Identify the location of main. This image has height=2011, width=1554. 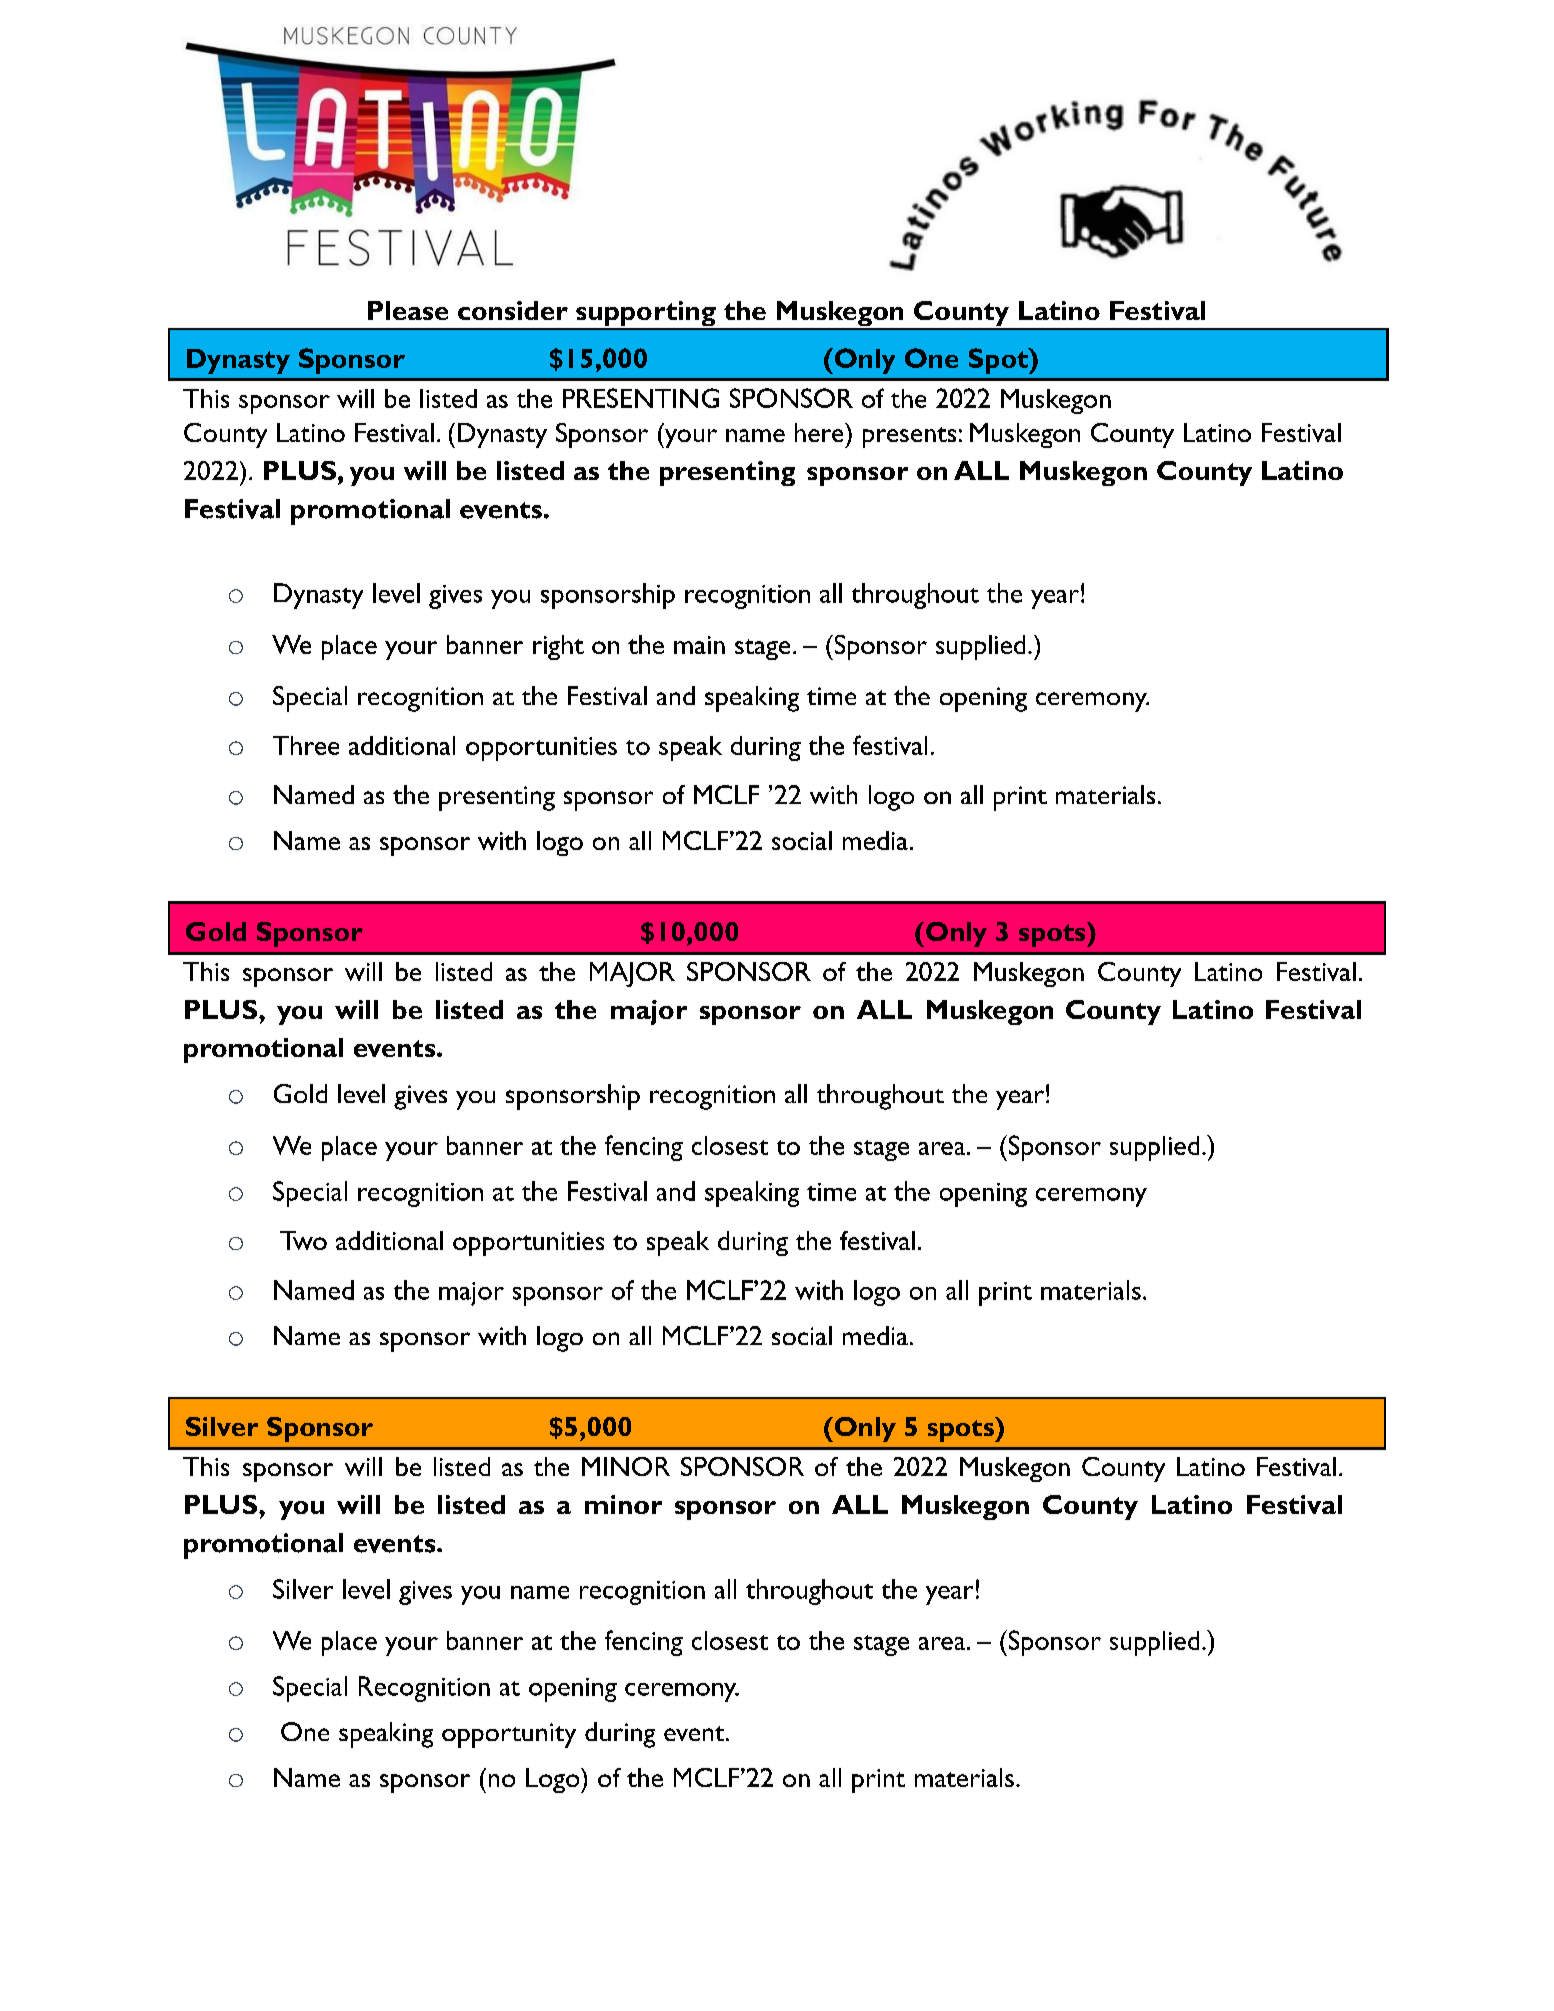
(699, 645).
